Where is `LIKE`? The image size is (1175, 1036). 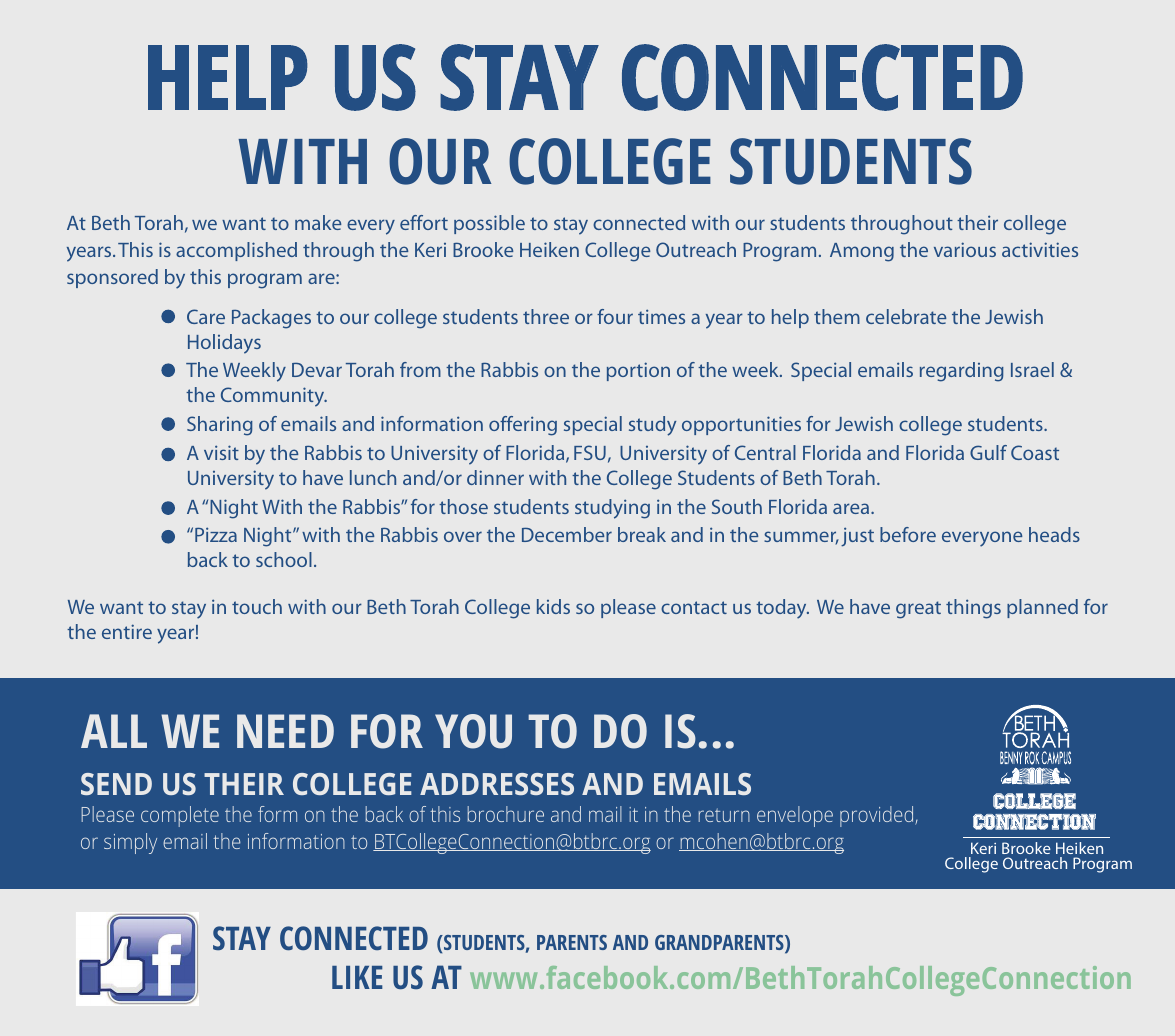
LIKE is located at coordinates (357, 977).
